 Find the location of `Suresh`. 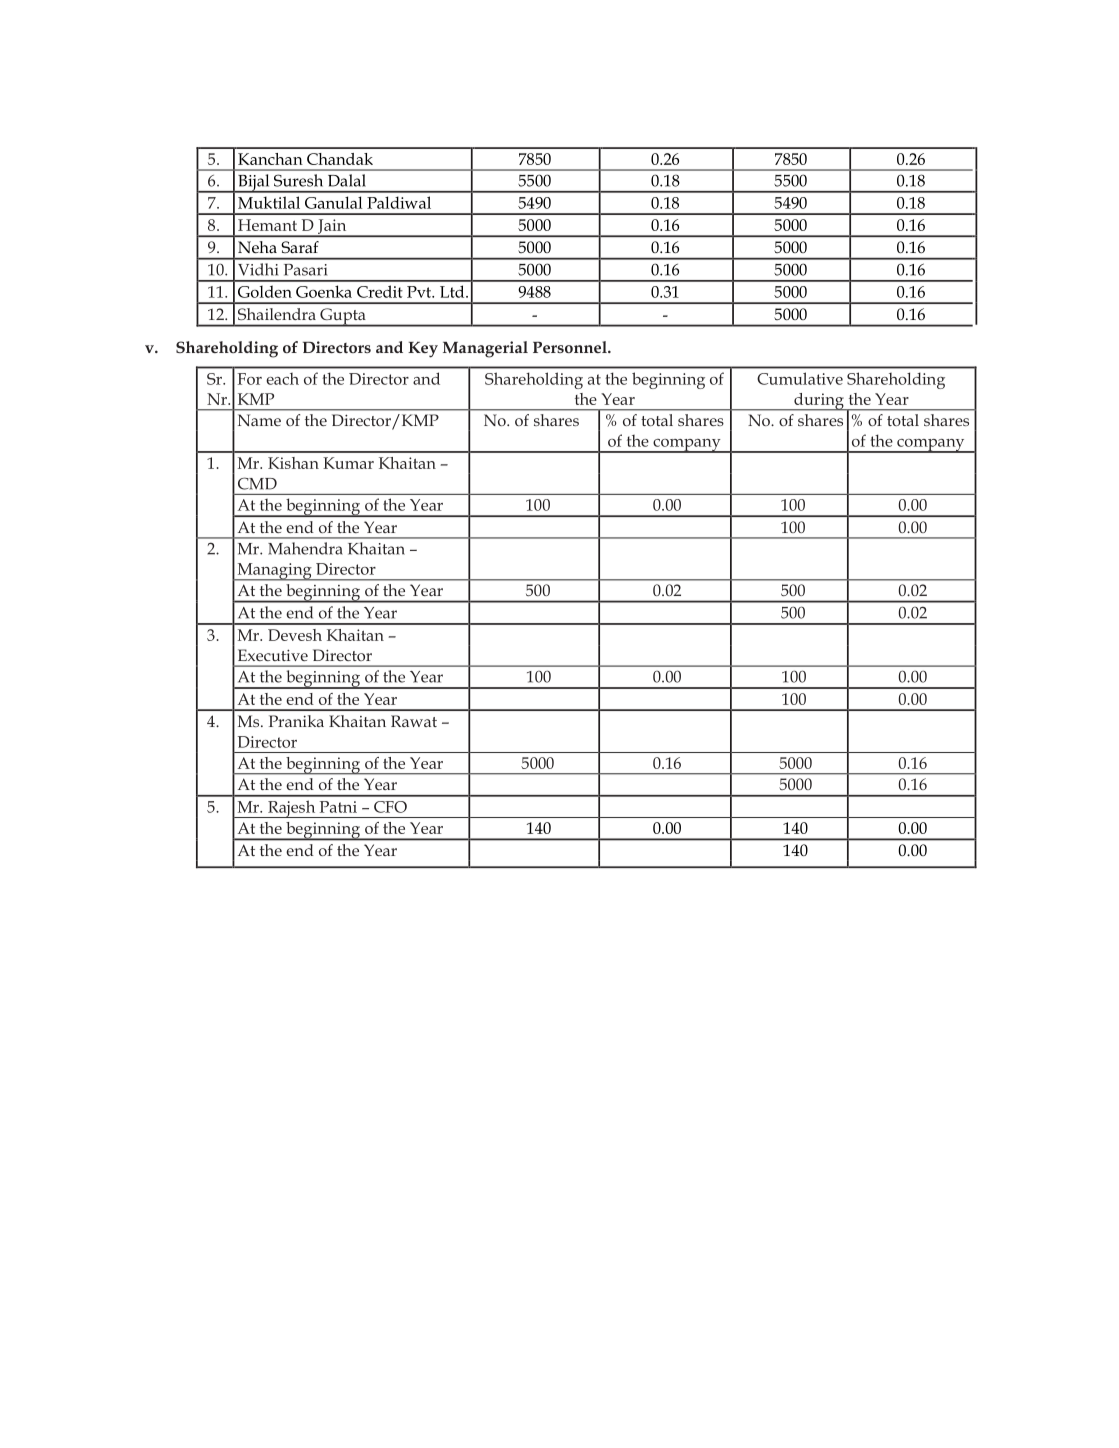

Suresh is located at coordinates (298, 180).
